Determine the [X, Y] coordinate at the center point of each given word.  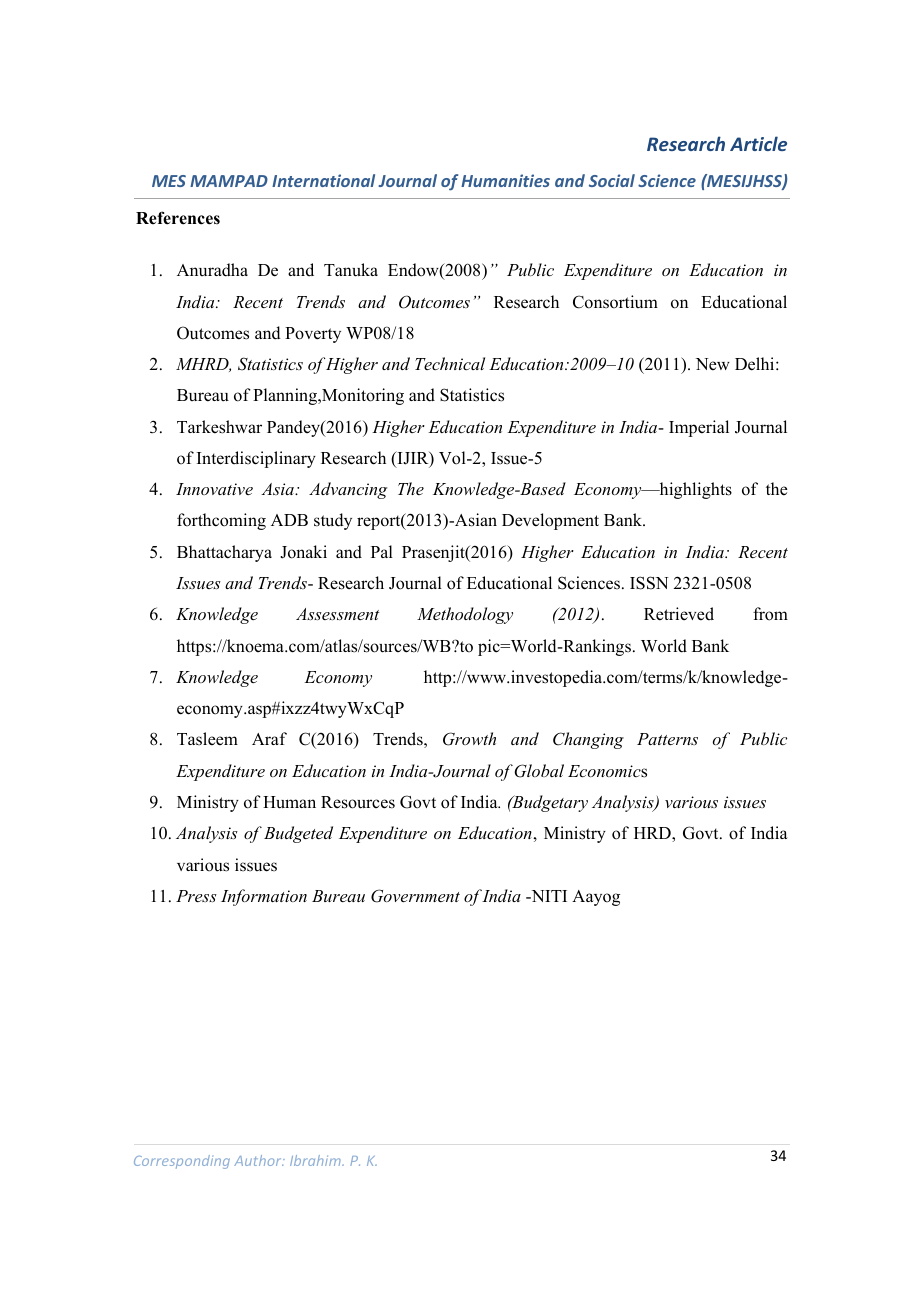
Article [758, 143]
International [323, 180]
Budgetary [549, 803]
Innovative [214, 489]
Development [550, 521]
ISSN [649, 583]
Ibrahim [316, 1160]
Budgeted [298, 834]
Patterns [667, 739]
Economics [607, 771]
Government [415, 896]
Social [612, 180]
